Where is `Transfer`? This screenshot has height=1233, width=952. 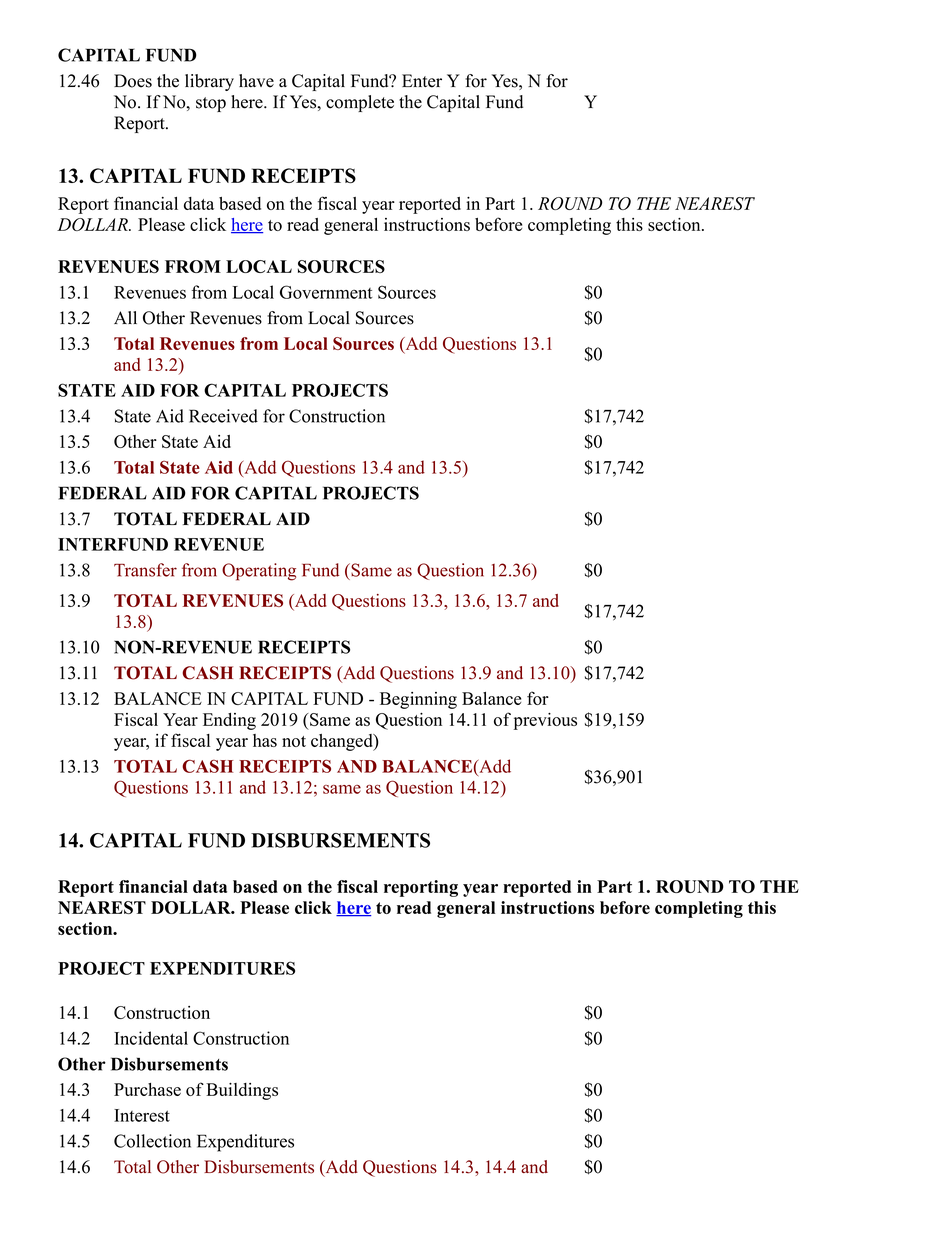 Transfer is located at coordinates (145, 570).
